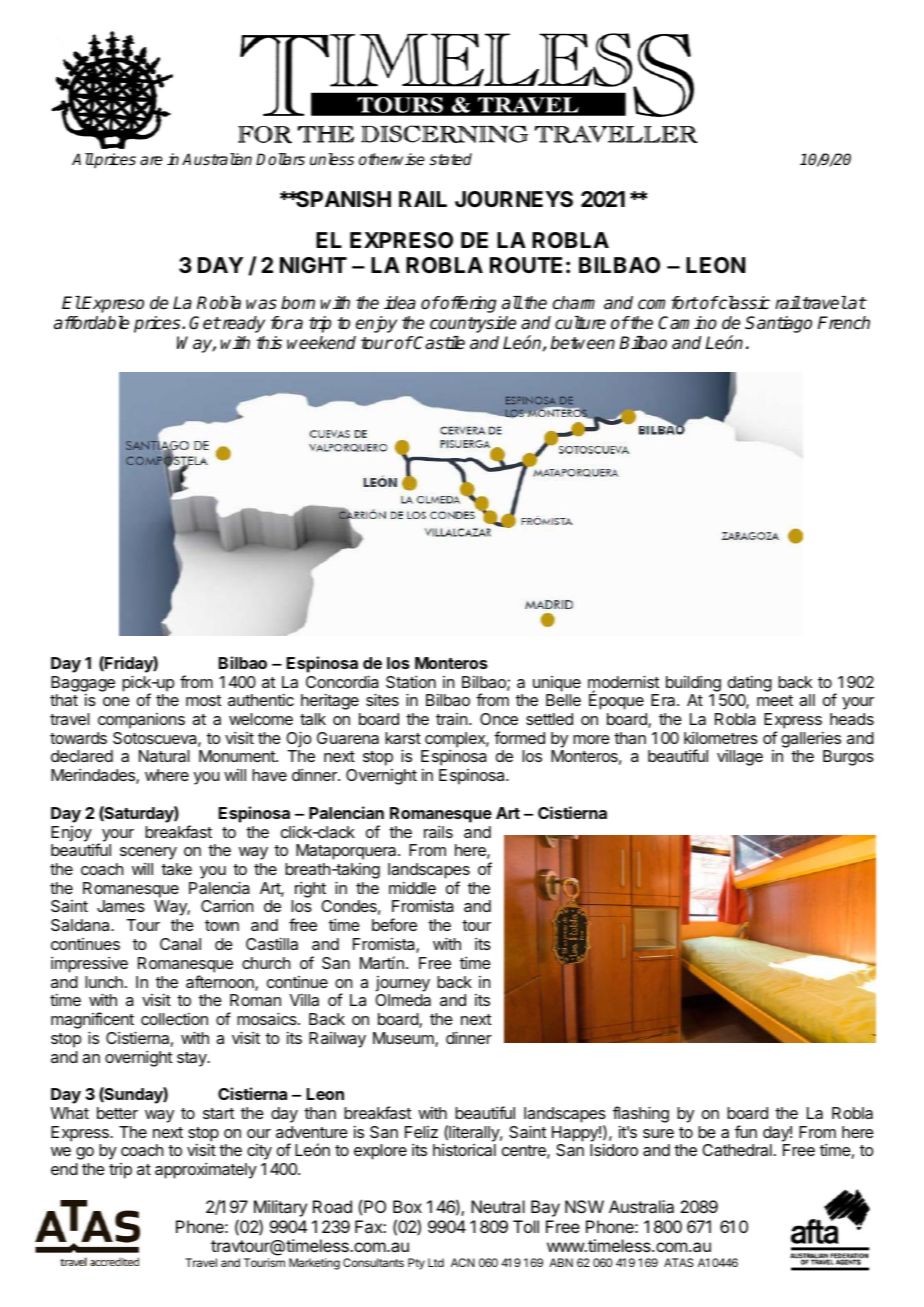 This image has width=924, height=1307. Describe the element at coordinates (450, 159) in the image. I see `stated` at that location.
